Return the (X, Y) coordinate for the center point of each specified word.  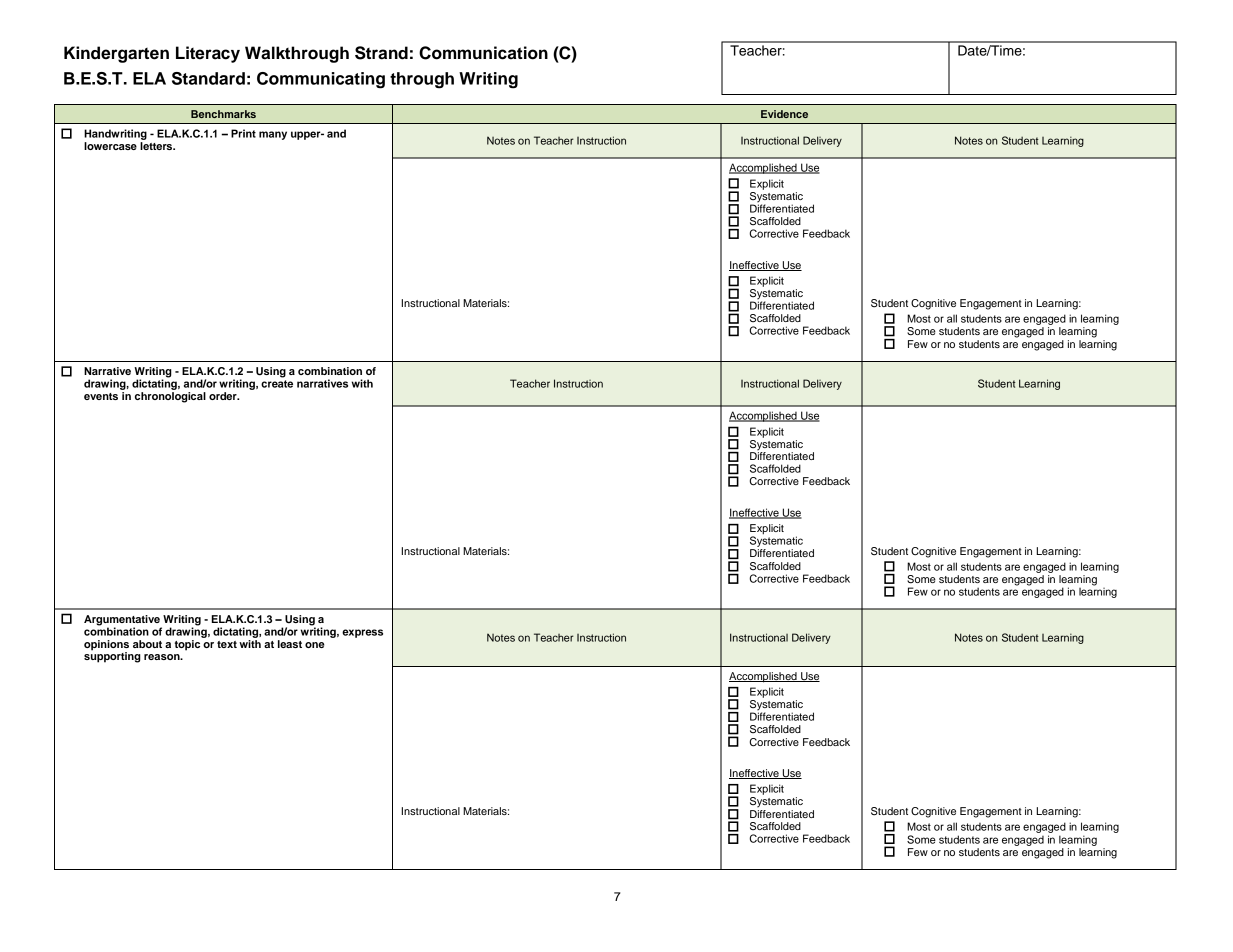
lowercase (110, 146)
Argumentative (123, 621)
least (290, 644)
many (273, 135)
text (227, 644)
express (362, 633)
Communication (483, 53)
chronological (170, 397)
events (101, 396)
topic (189, 644)
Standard (208, 78)
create (277, 384)
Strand (381, 53)
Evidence (784, 114)
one (315, 645)
